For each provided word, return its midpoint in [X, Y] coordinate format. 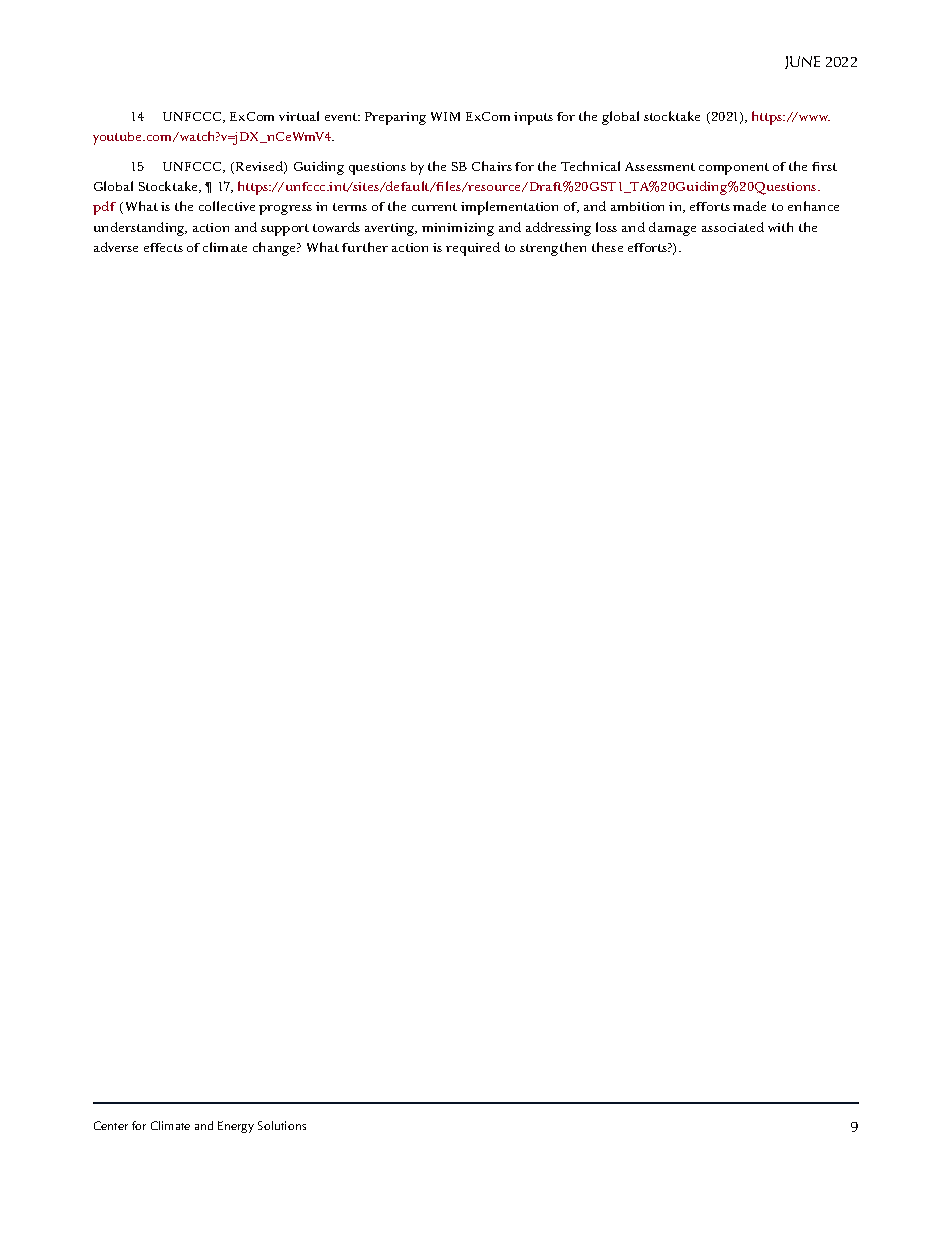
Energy [236, 1127]
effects [163, 247]
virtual [299, 116]
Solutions [282, 1125]
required [473, 249]
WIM [445, 116]
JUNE [802, 62]
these [607, 247]
